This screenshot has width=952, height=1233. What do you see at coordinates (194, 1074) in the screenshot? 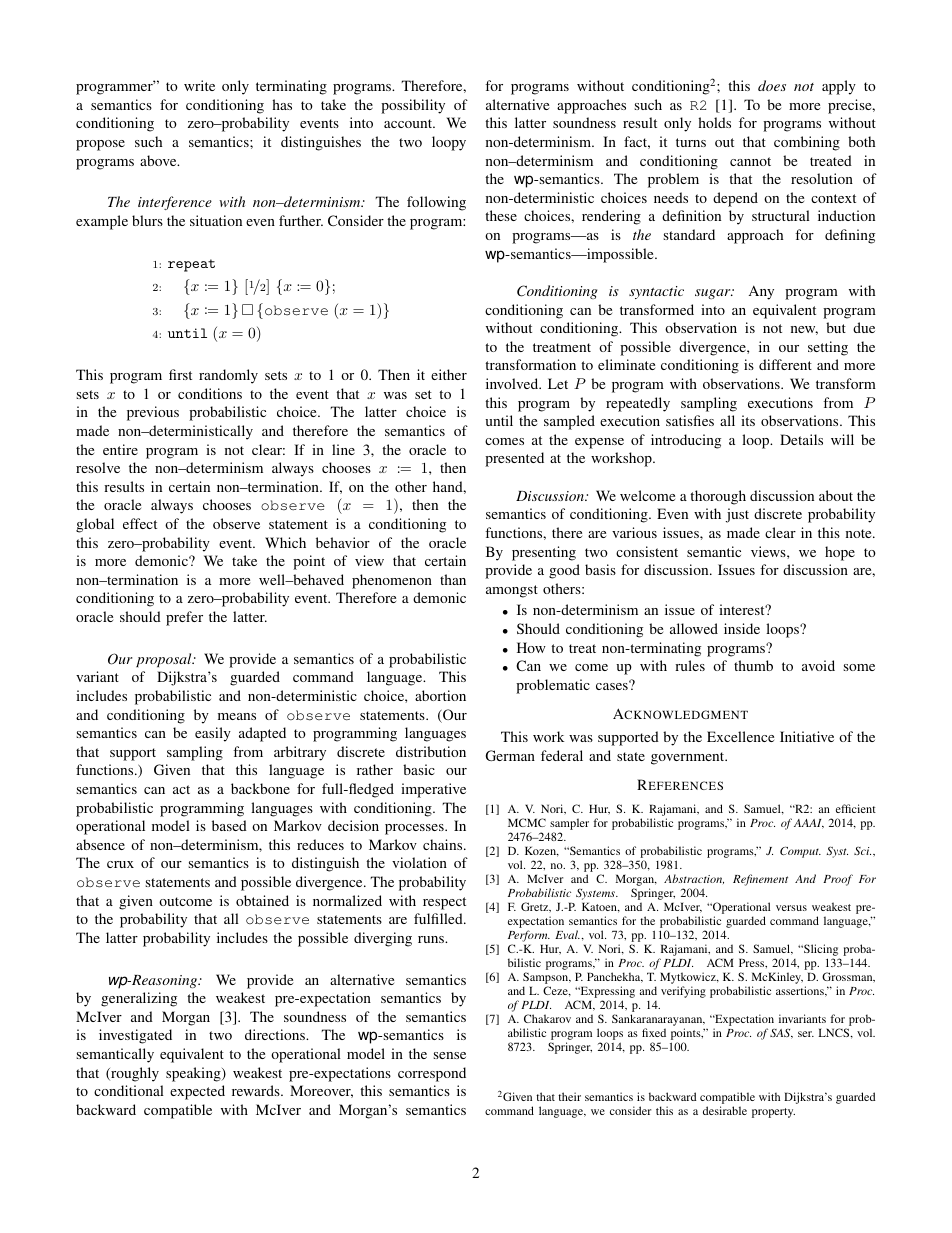
I see `speaking` at bounding box center [194, 1074].
